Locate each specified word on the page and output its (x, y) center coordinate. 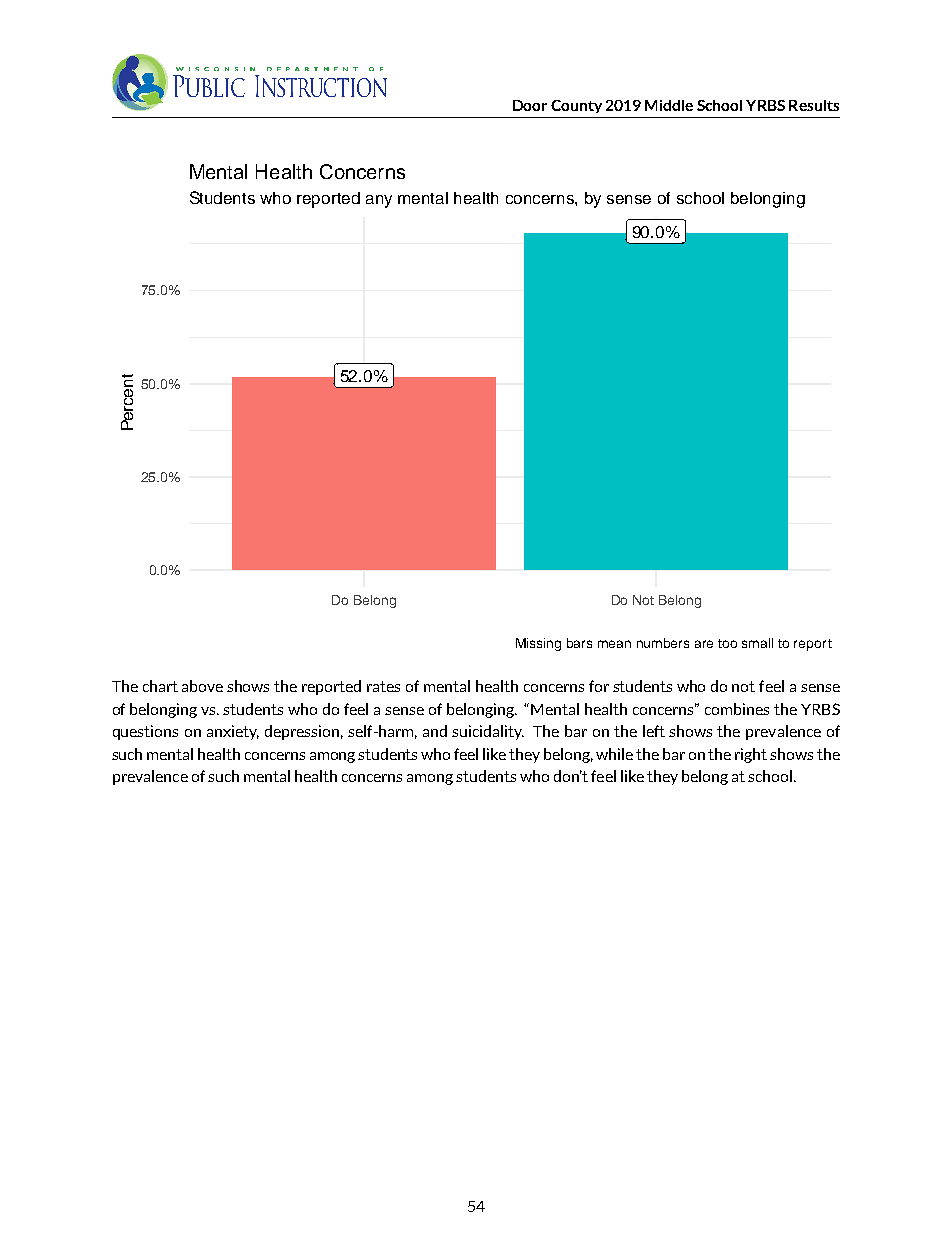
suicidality (488, 732)
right (751, 755)
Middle (669, 105)
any (379, 201)
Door (530, 105)
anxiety (233, 732)
